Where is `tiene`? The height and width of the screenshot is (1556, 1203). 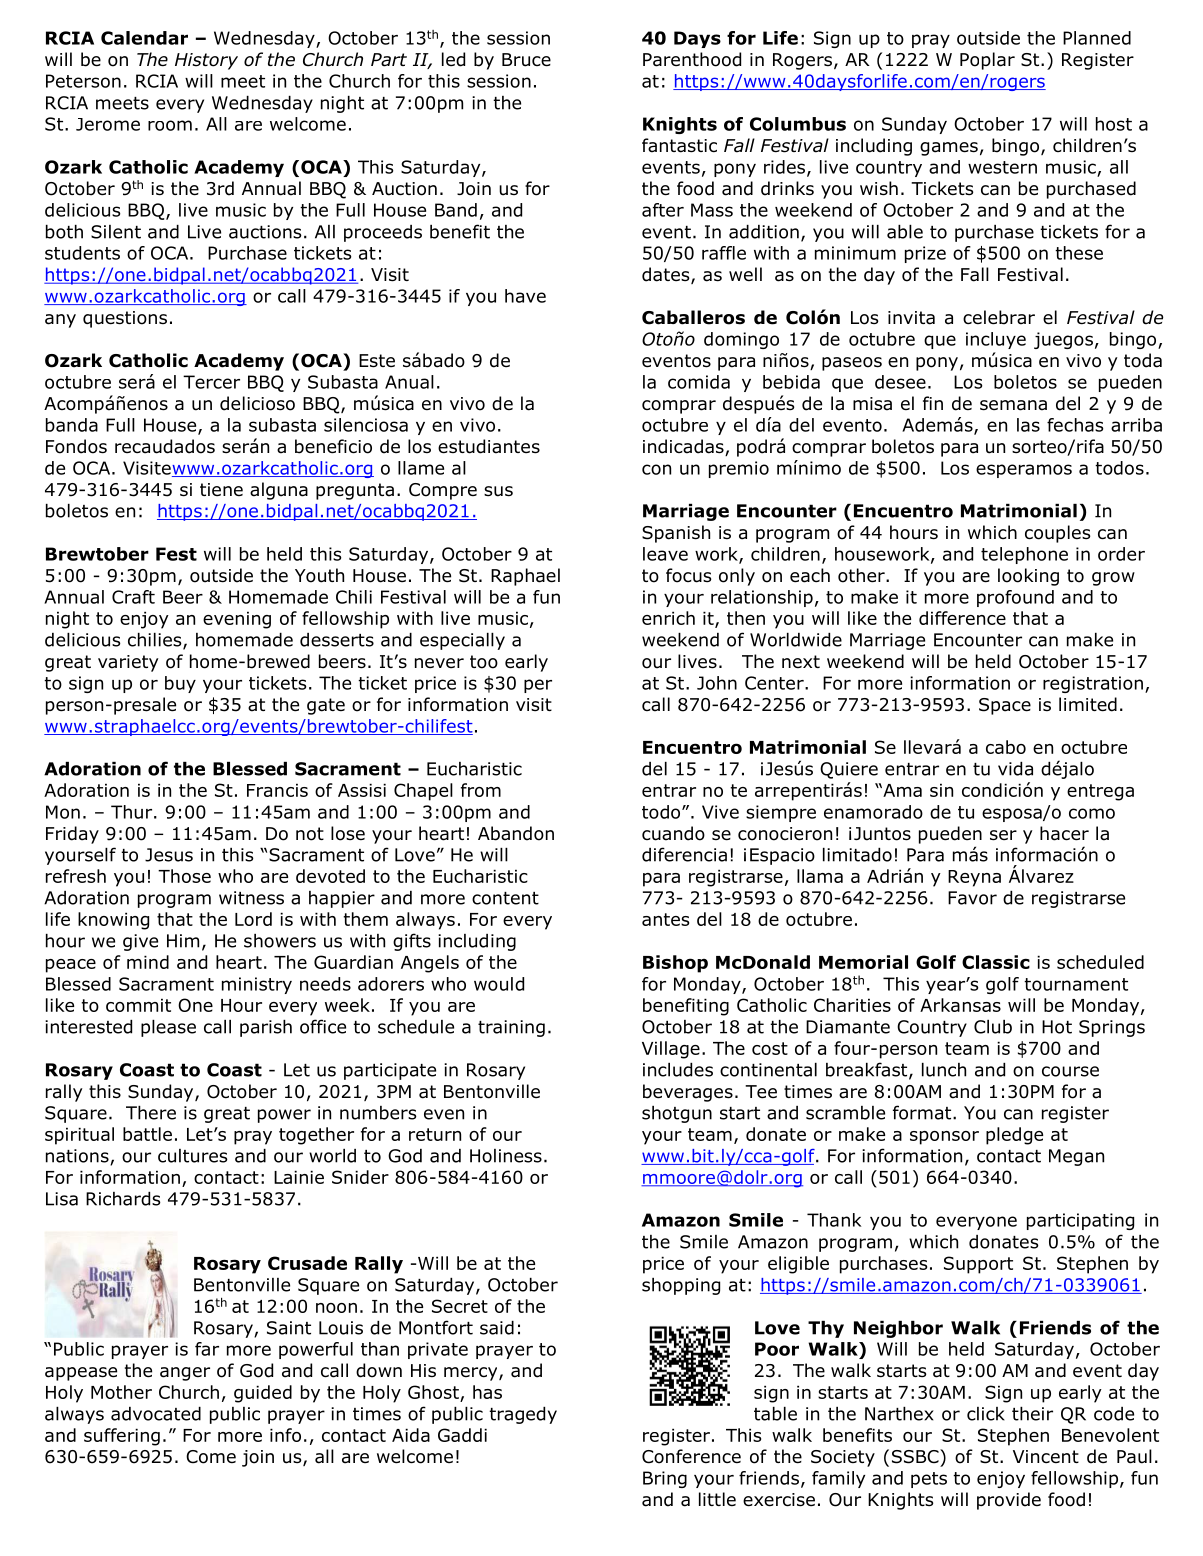 tiene is located at coordinates (221, 489).
